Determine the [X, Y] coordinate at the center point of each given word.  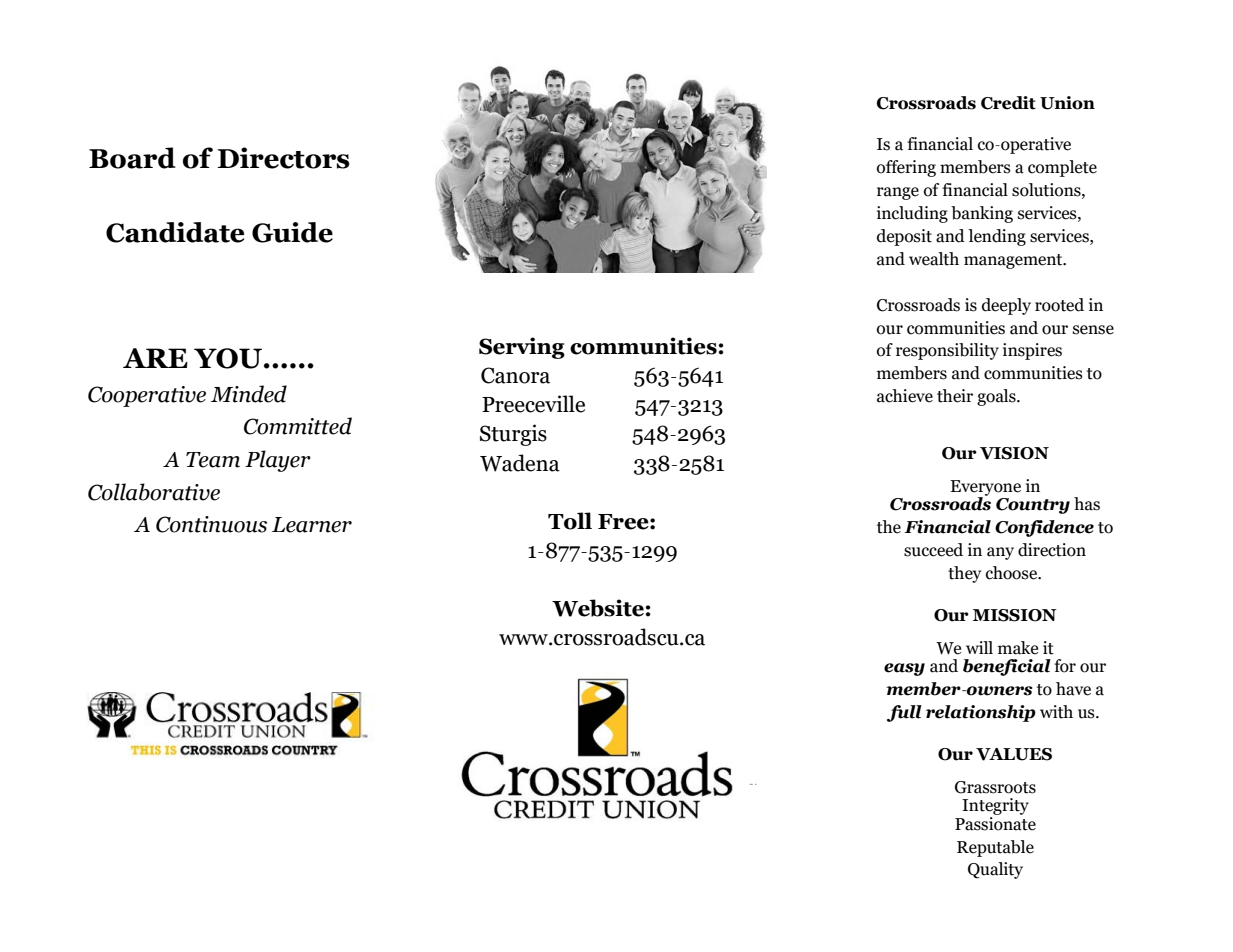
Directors [283, 158]
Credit [1008, 103]
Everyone [985, 489]
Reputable [995, 848]
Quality [995, 870]
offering [906, 168]
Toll [570, 521]
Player [278, 461]
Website [598, 608]
